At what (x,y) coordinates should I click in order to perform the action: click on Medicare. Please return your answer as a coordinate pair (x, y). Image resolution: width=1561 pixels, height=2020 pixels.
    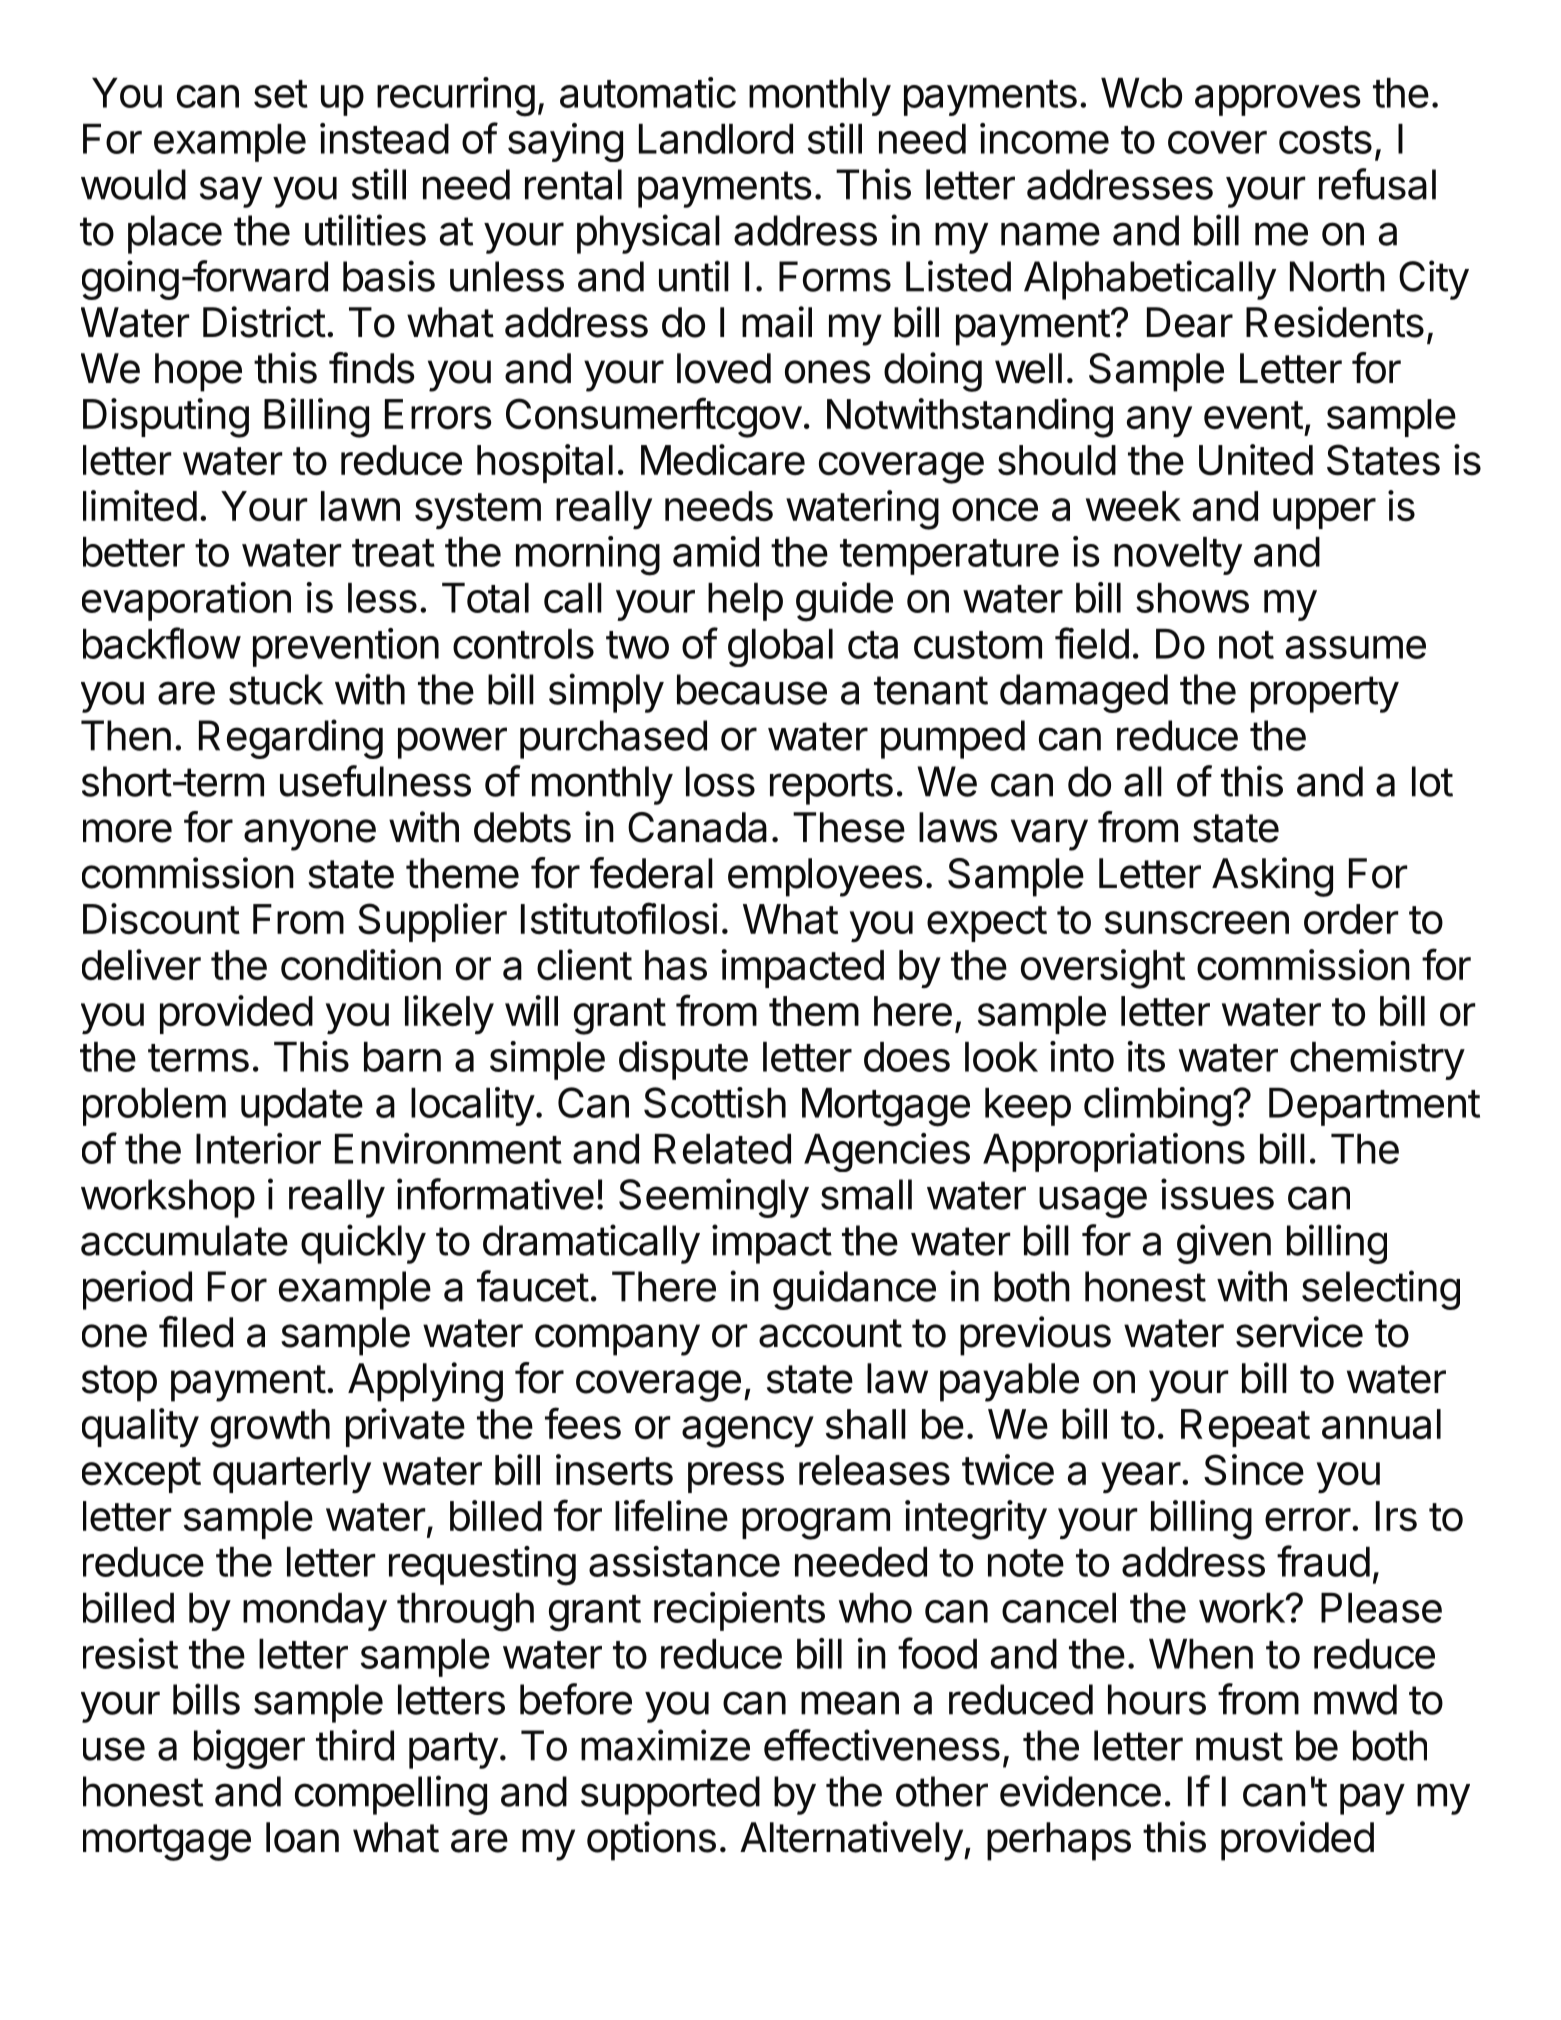
    Looking at the image, I should click on (723, 460).
